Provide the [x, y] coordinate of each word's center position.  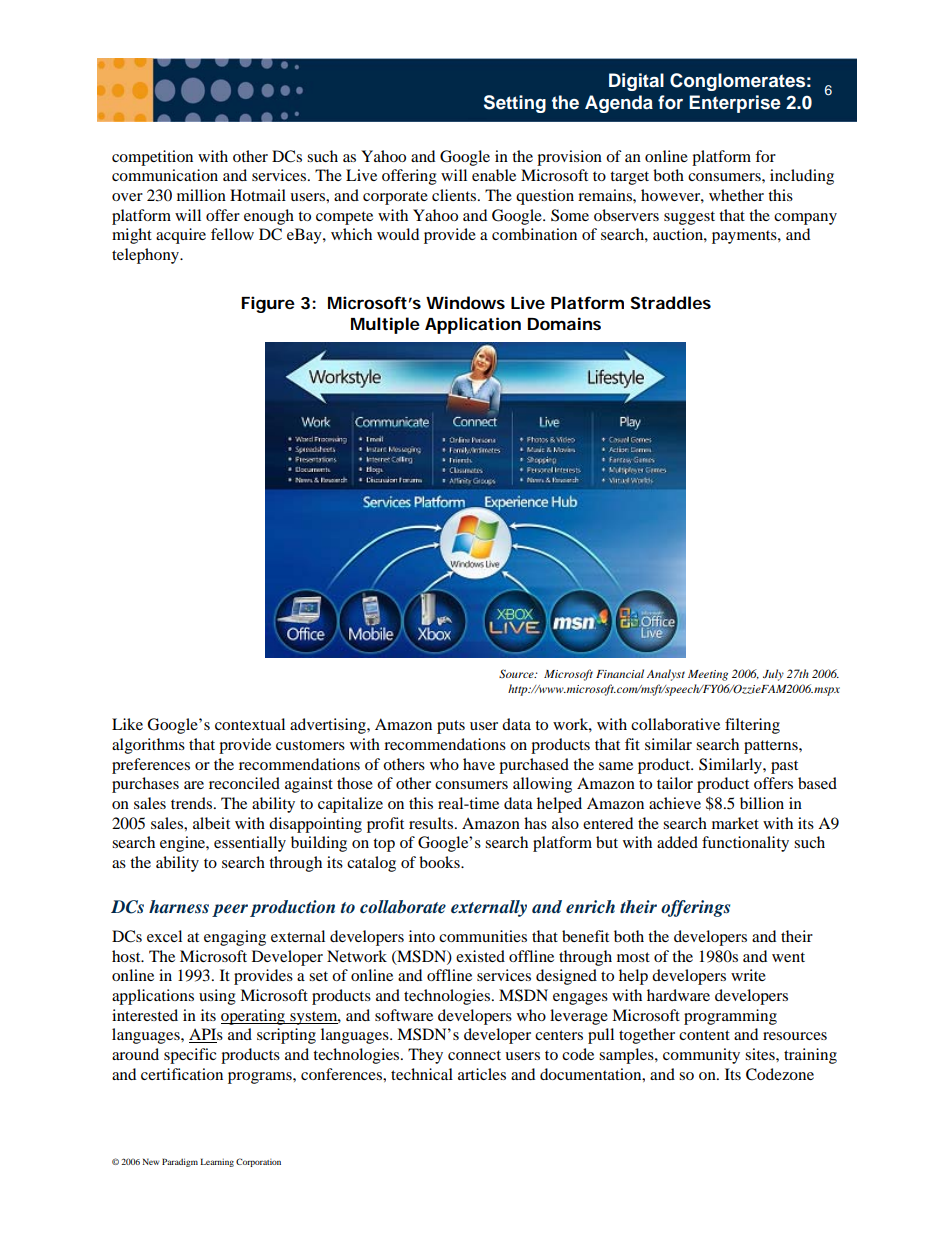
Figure [268, 304]
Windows [465, 302]
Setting [515, 104]
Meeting [708, 675]
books [440, 862]
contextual [250, 724]
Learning [217, 1162]
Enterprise [735, 104]
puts [451, 727]
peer [230, 910]
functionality [745, 844]
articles [482, 1074]
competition [152, 158]
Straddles [670, 302]
